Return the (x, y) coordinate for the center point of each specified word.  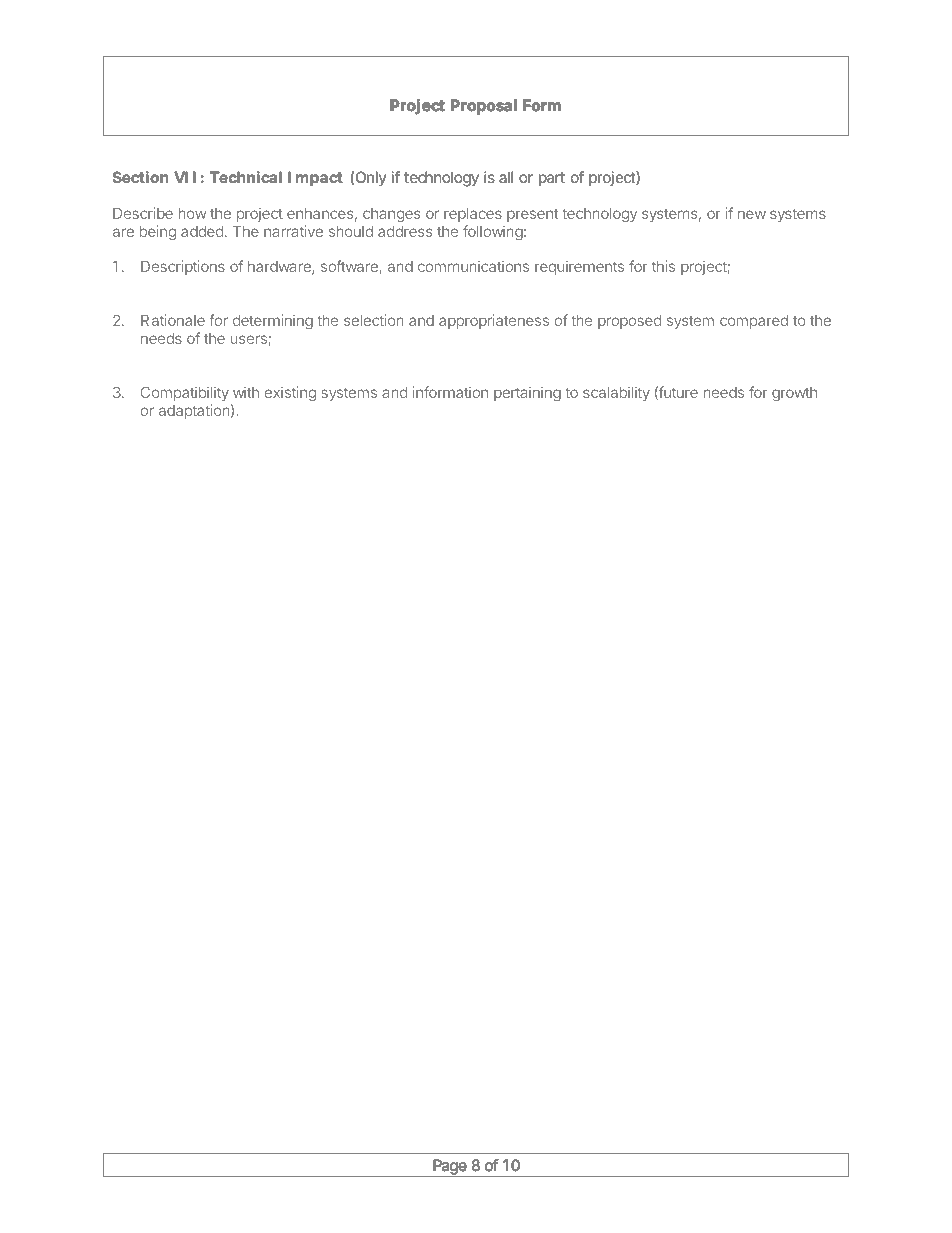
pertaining (527, 393)
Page (450, 1168)
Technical (246, 177)
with (246, 392)
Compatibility (185, 393)
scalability (616, 393)
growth (794, 394)
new (752, 214)
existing (290, 393)
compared (754, 322)
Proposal (483, 106)
